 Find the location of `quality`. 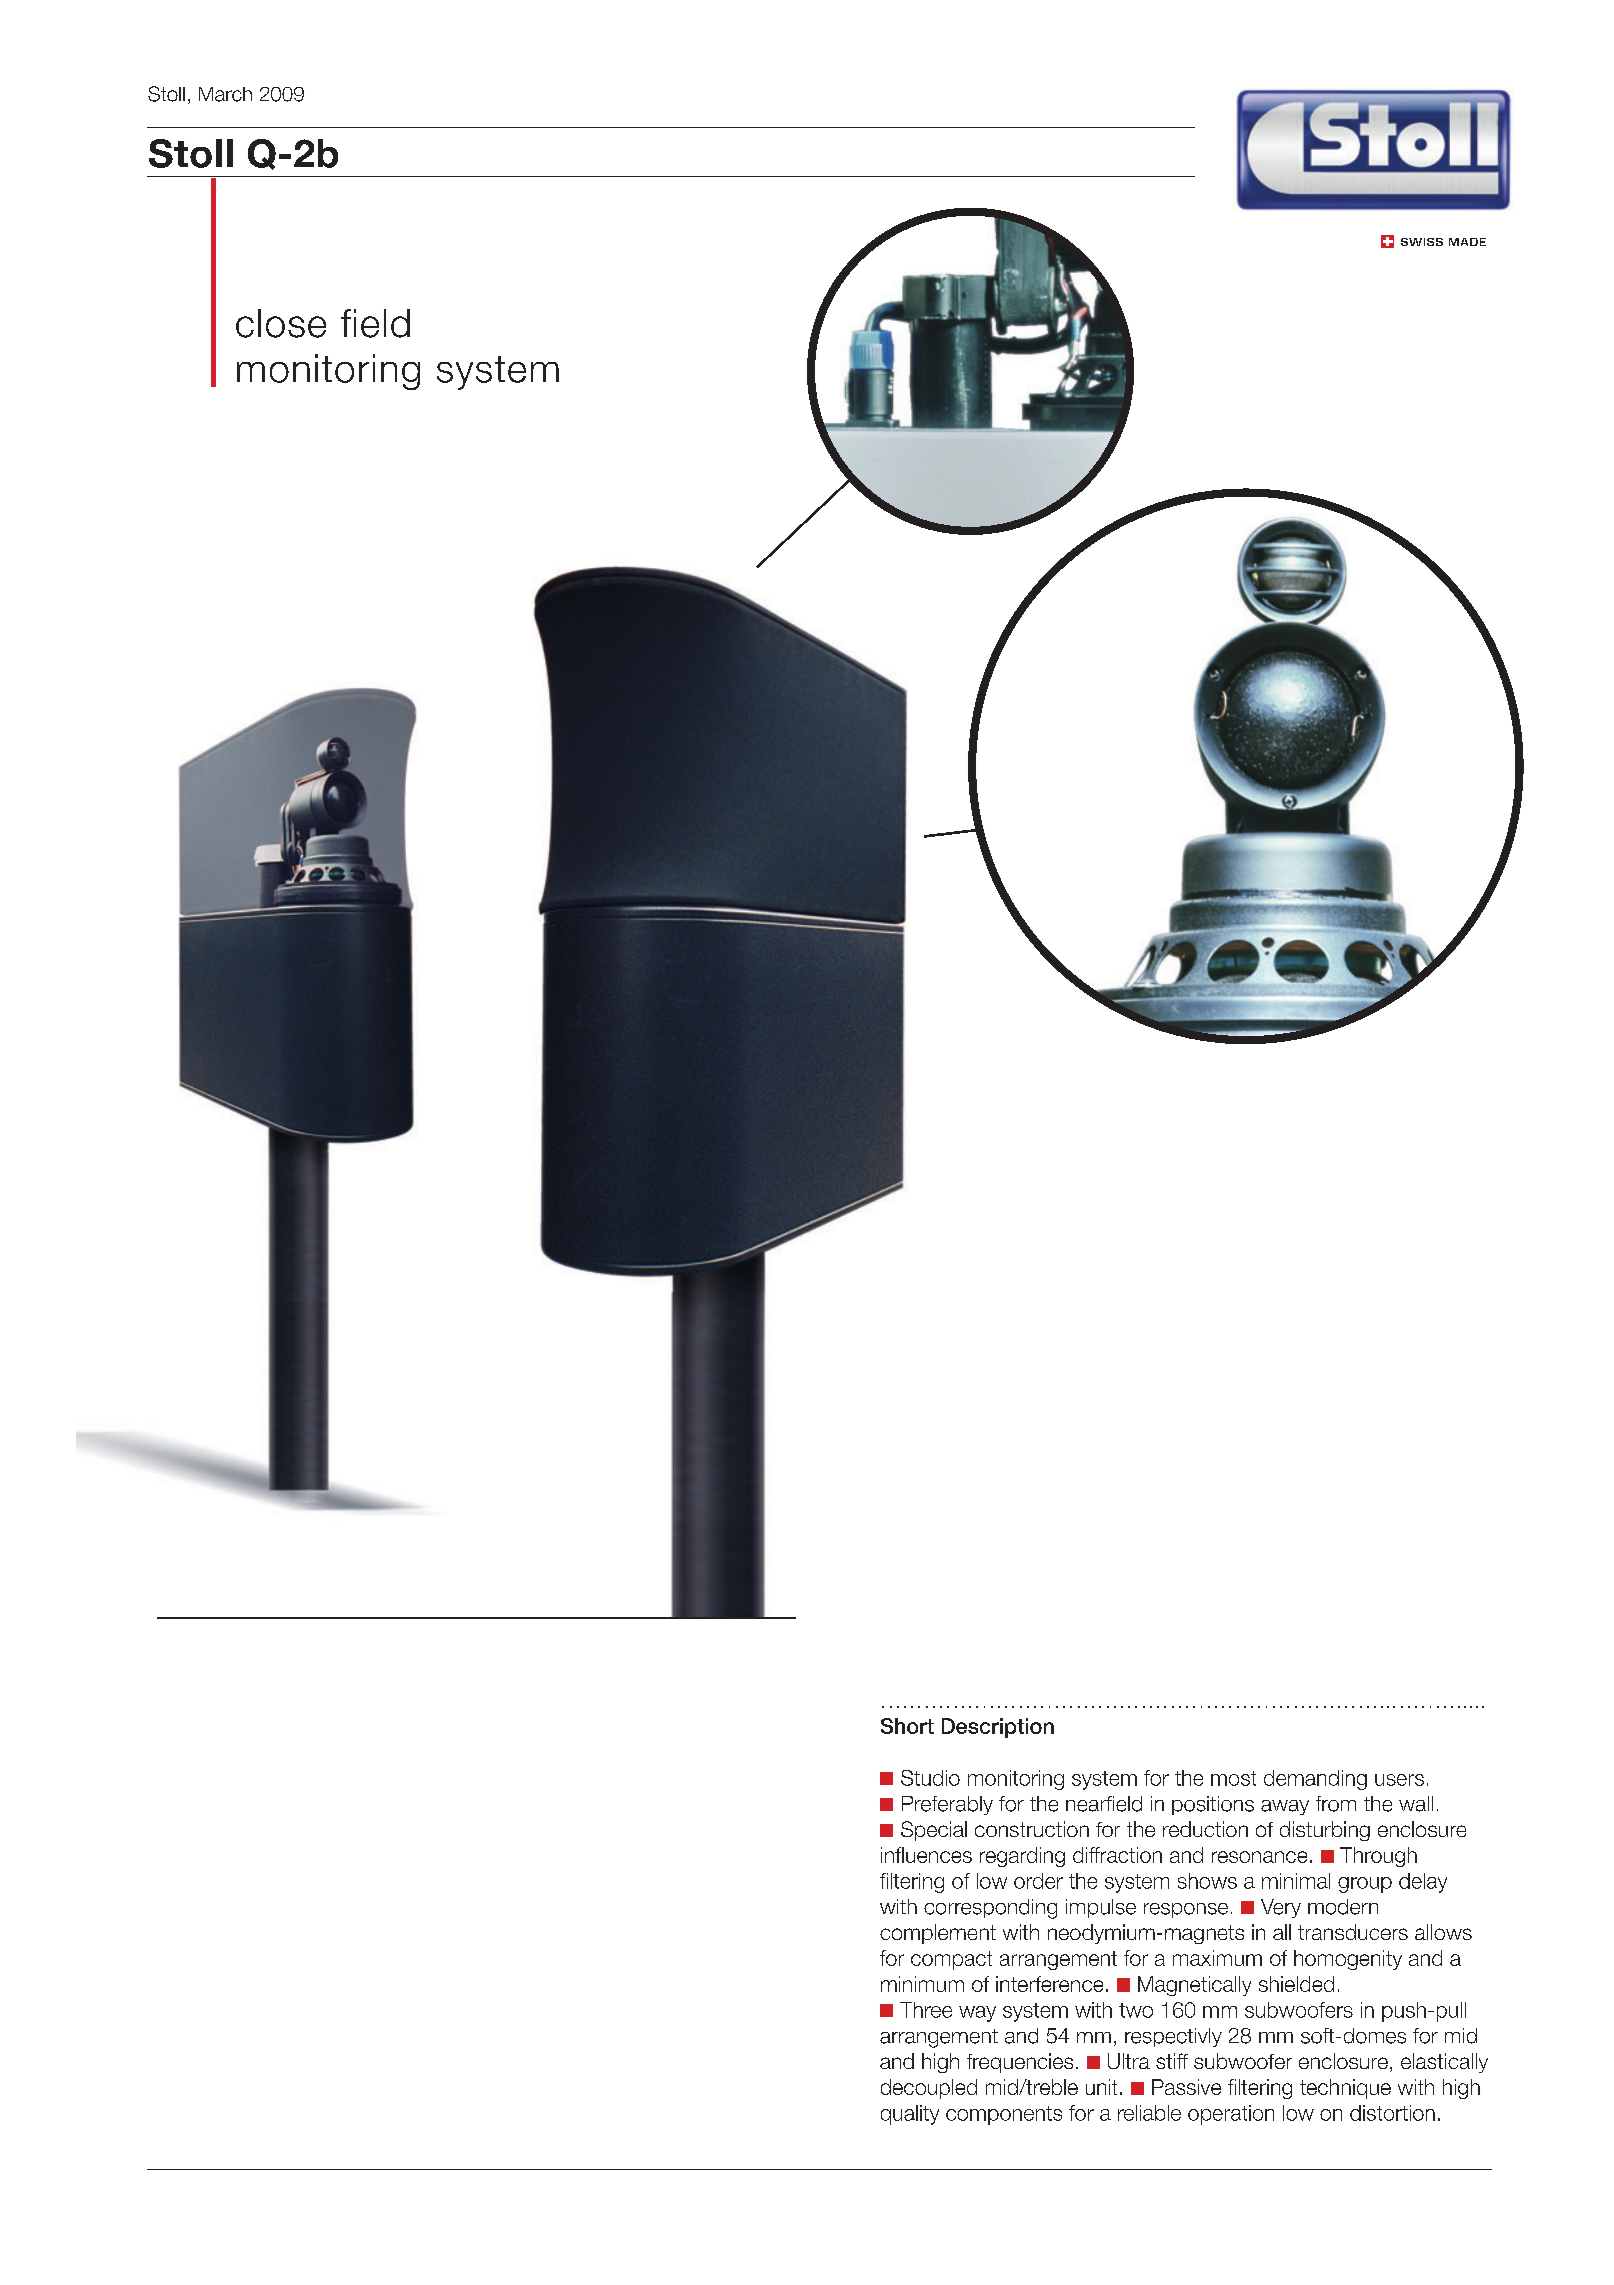

quality is located at coordinates (910, 2115).
